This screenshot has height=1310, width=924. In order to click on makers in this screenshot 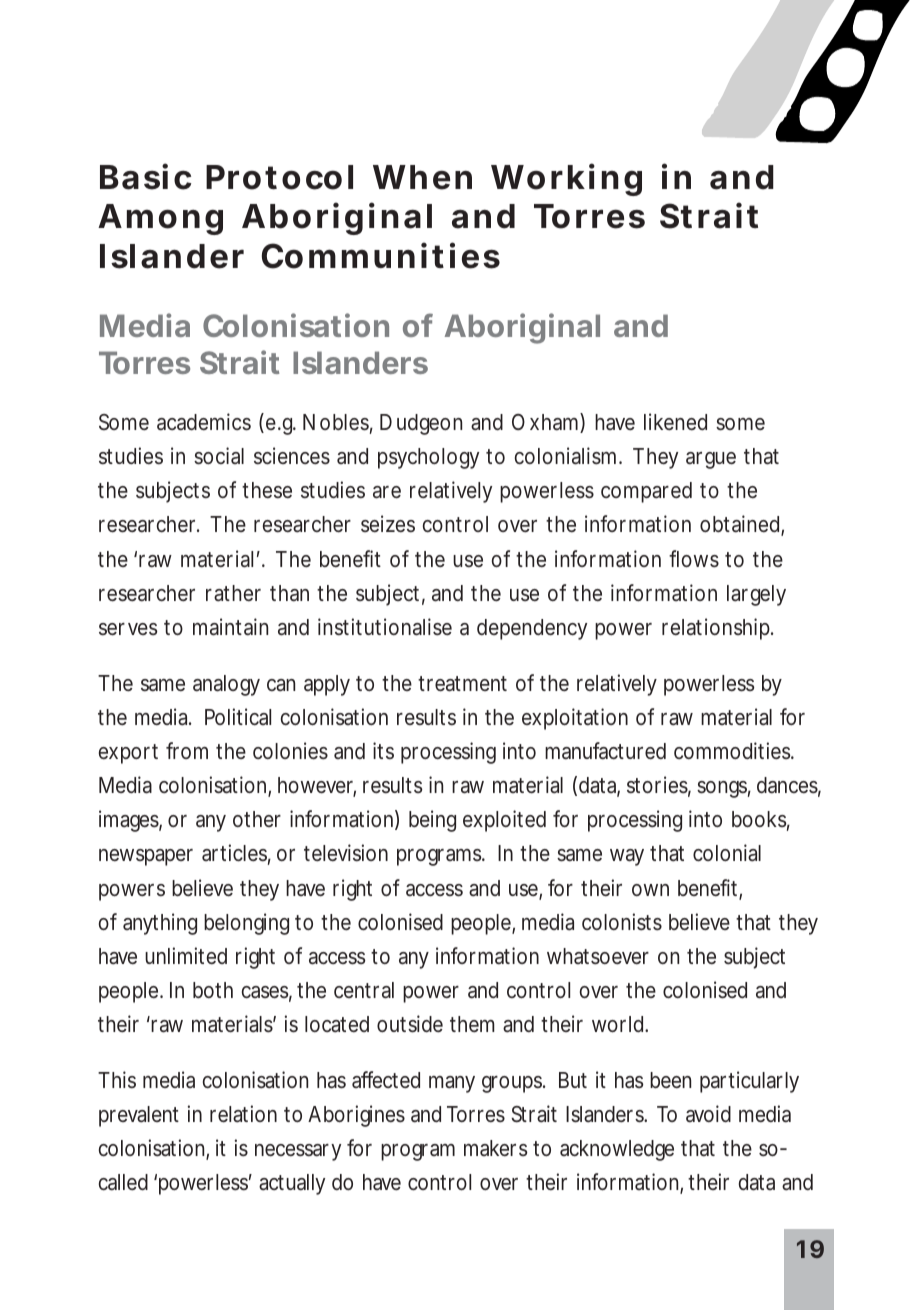, I will do `click(496, 1148)`.
